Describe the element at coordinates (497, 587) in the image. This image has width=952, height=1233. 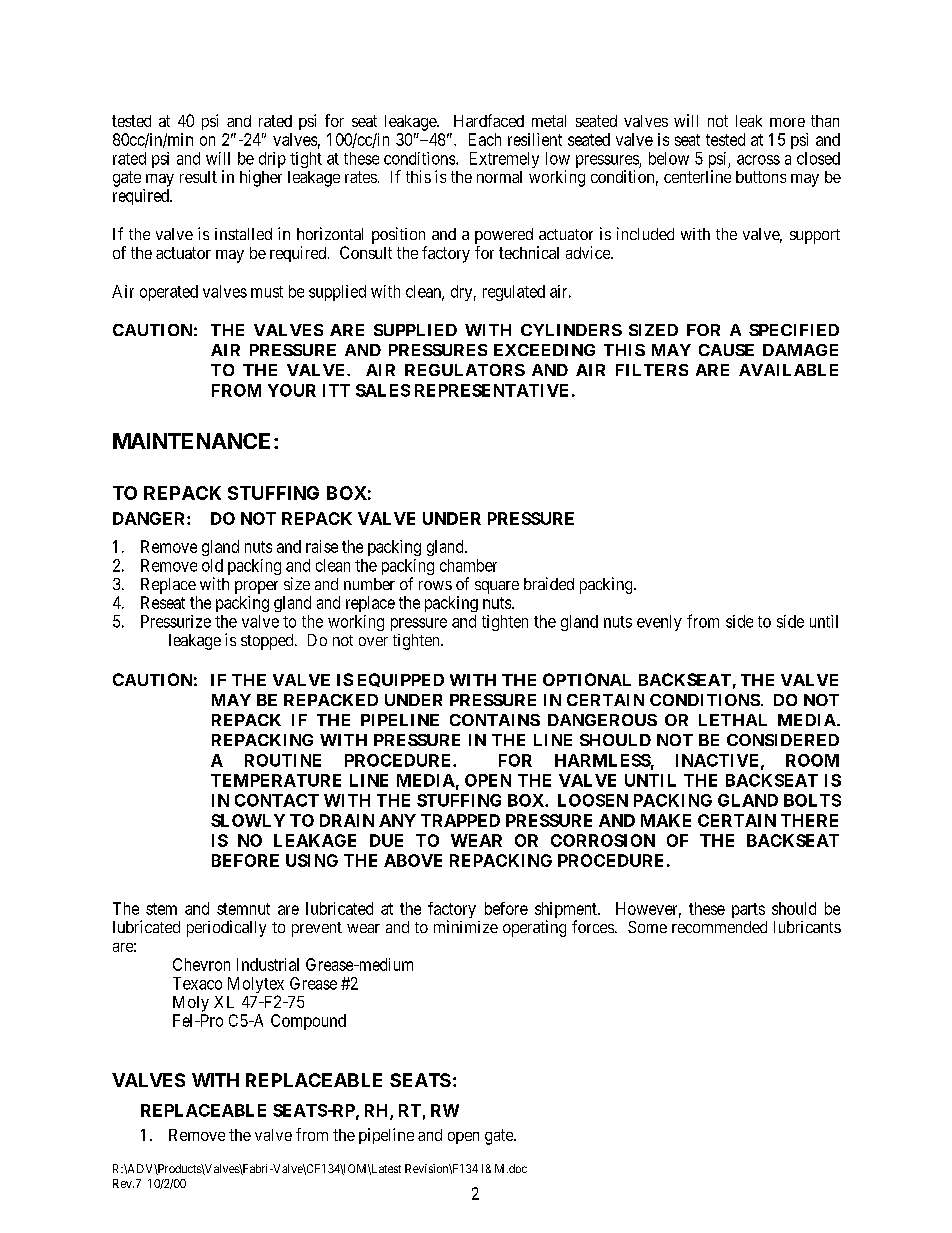
I see `square` at that location.
